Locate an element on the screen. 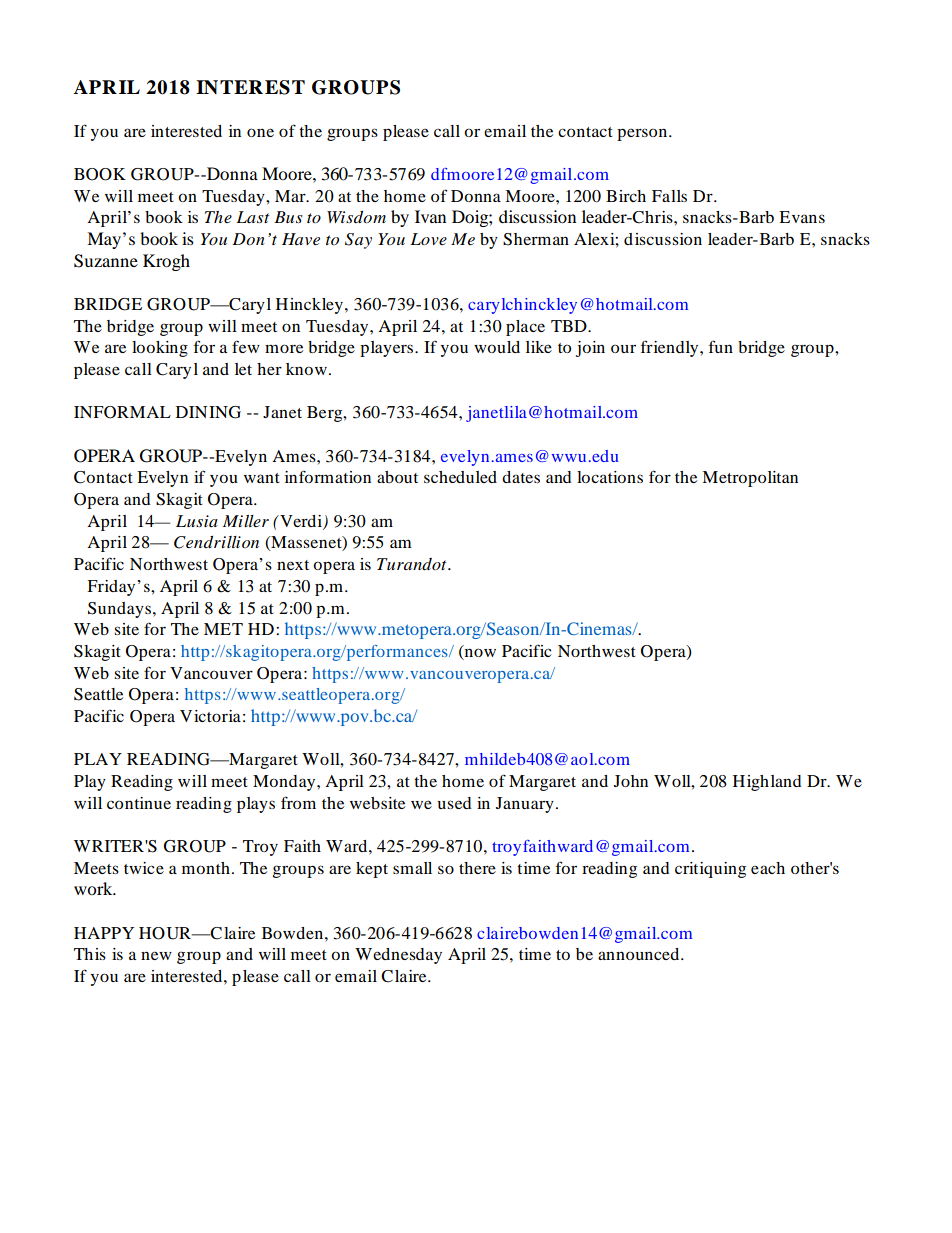 The height and width of the screenshot is (1233, 952). Wednesday is located at coordinates (398, 956).
